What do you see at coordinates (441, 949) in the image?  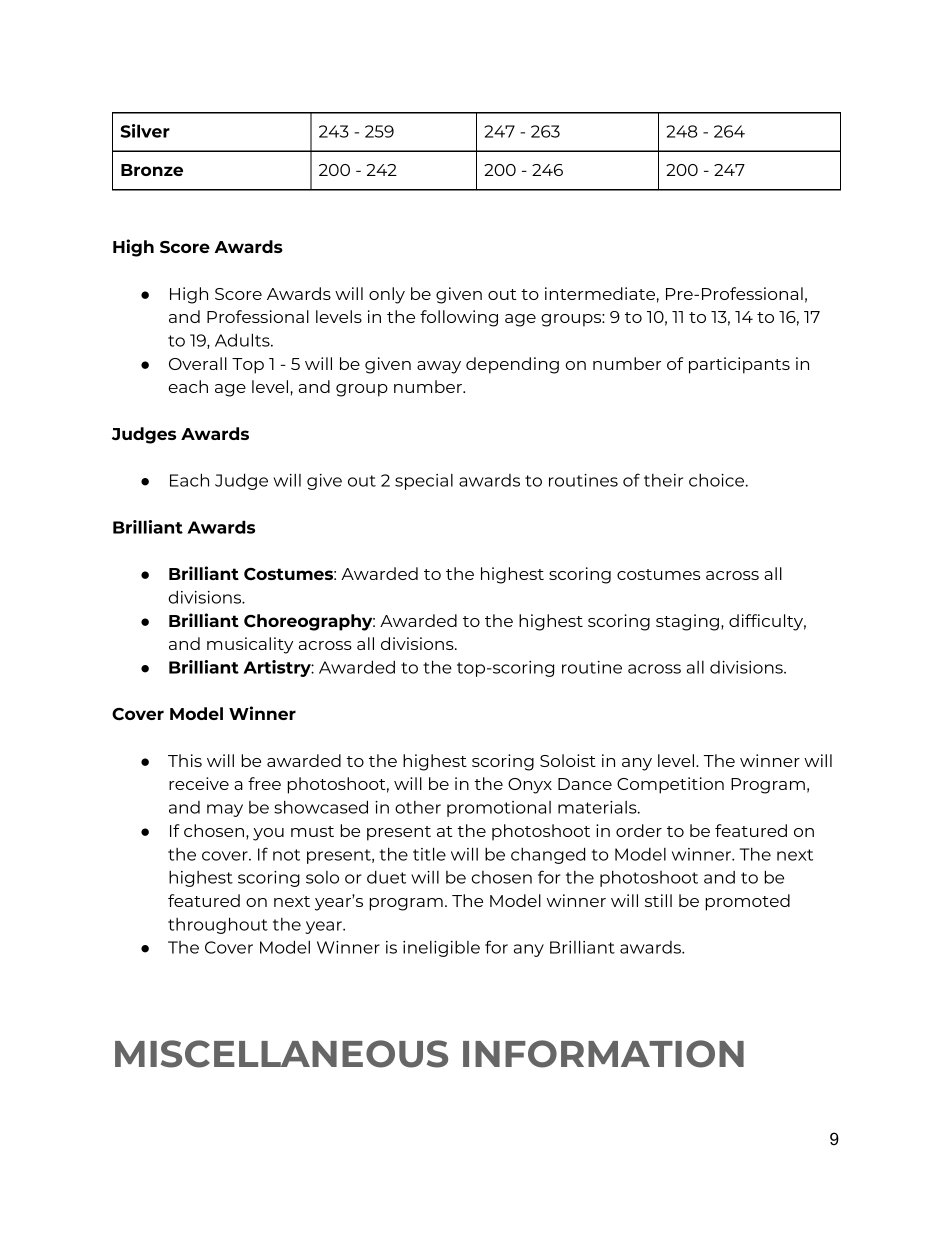 I see `ineligible` at bounding box center [441, 949].
